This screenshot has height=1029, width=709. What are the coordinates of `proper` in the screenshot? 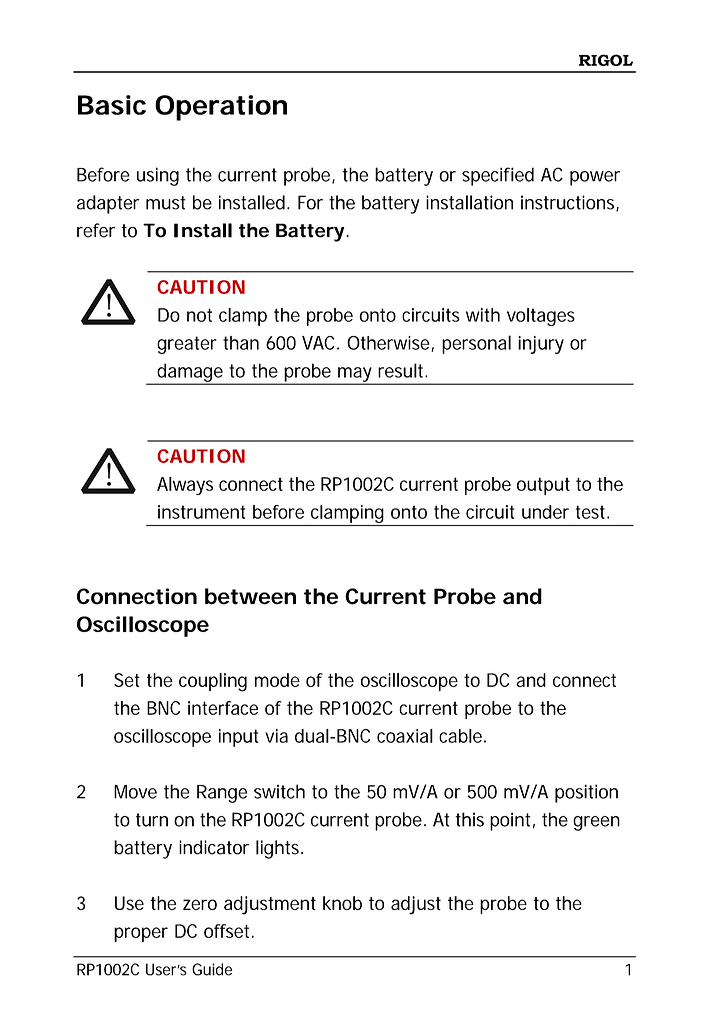 It's located at (141, 934).
